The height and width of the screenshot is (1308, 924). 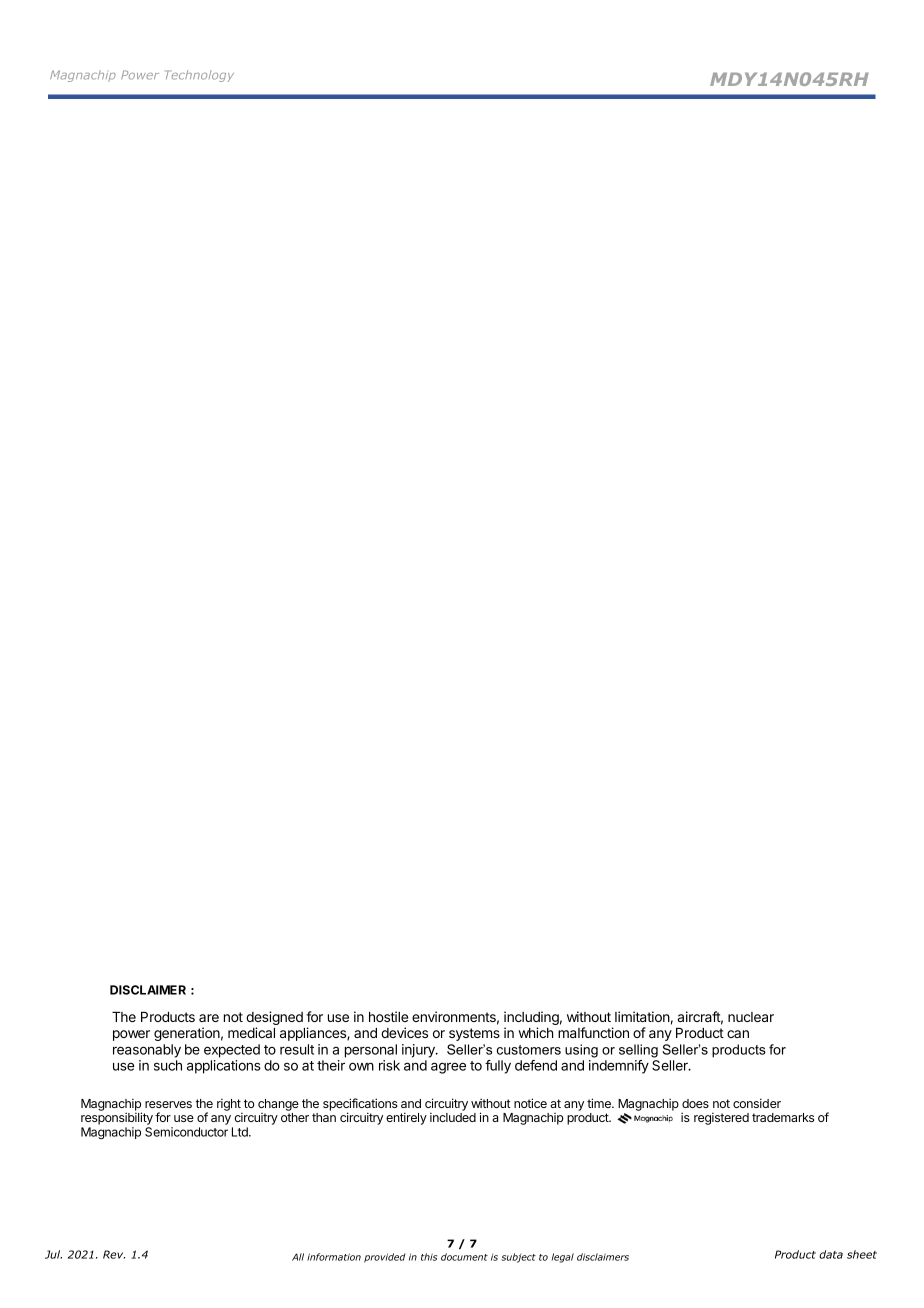 I want to click on Technology, so click(x=199, y=76).
